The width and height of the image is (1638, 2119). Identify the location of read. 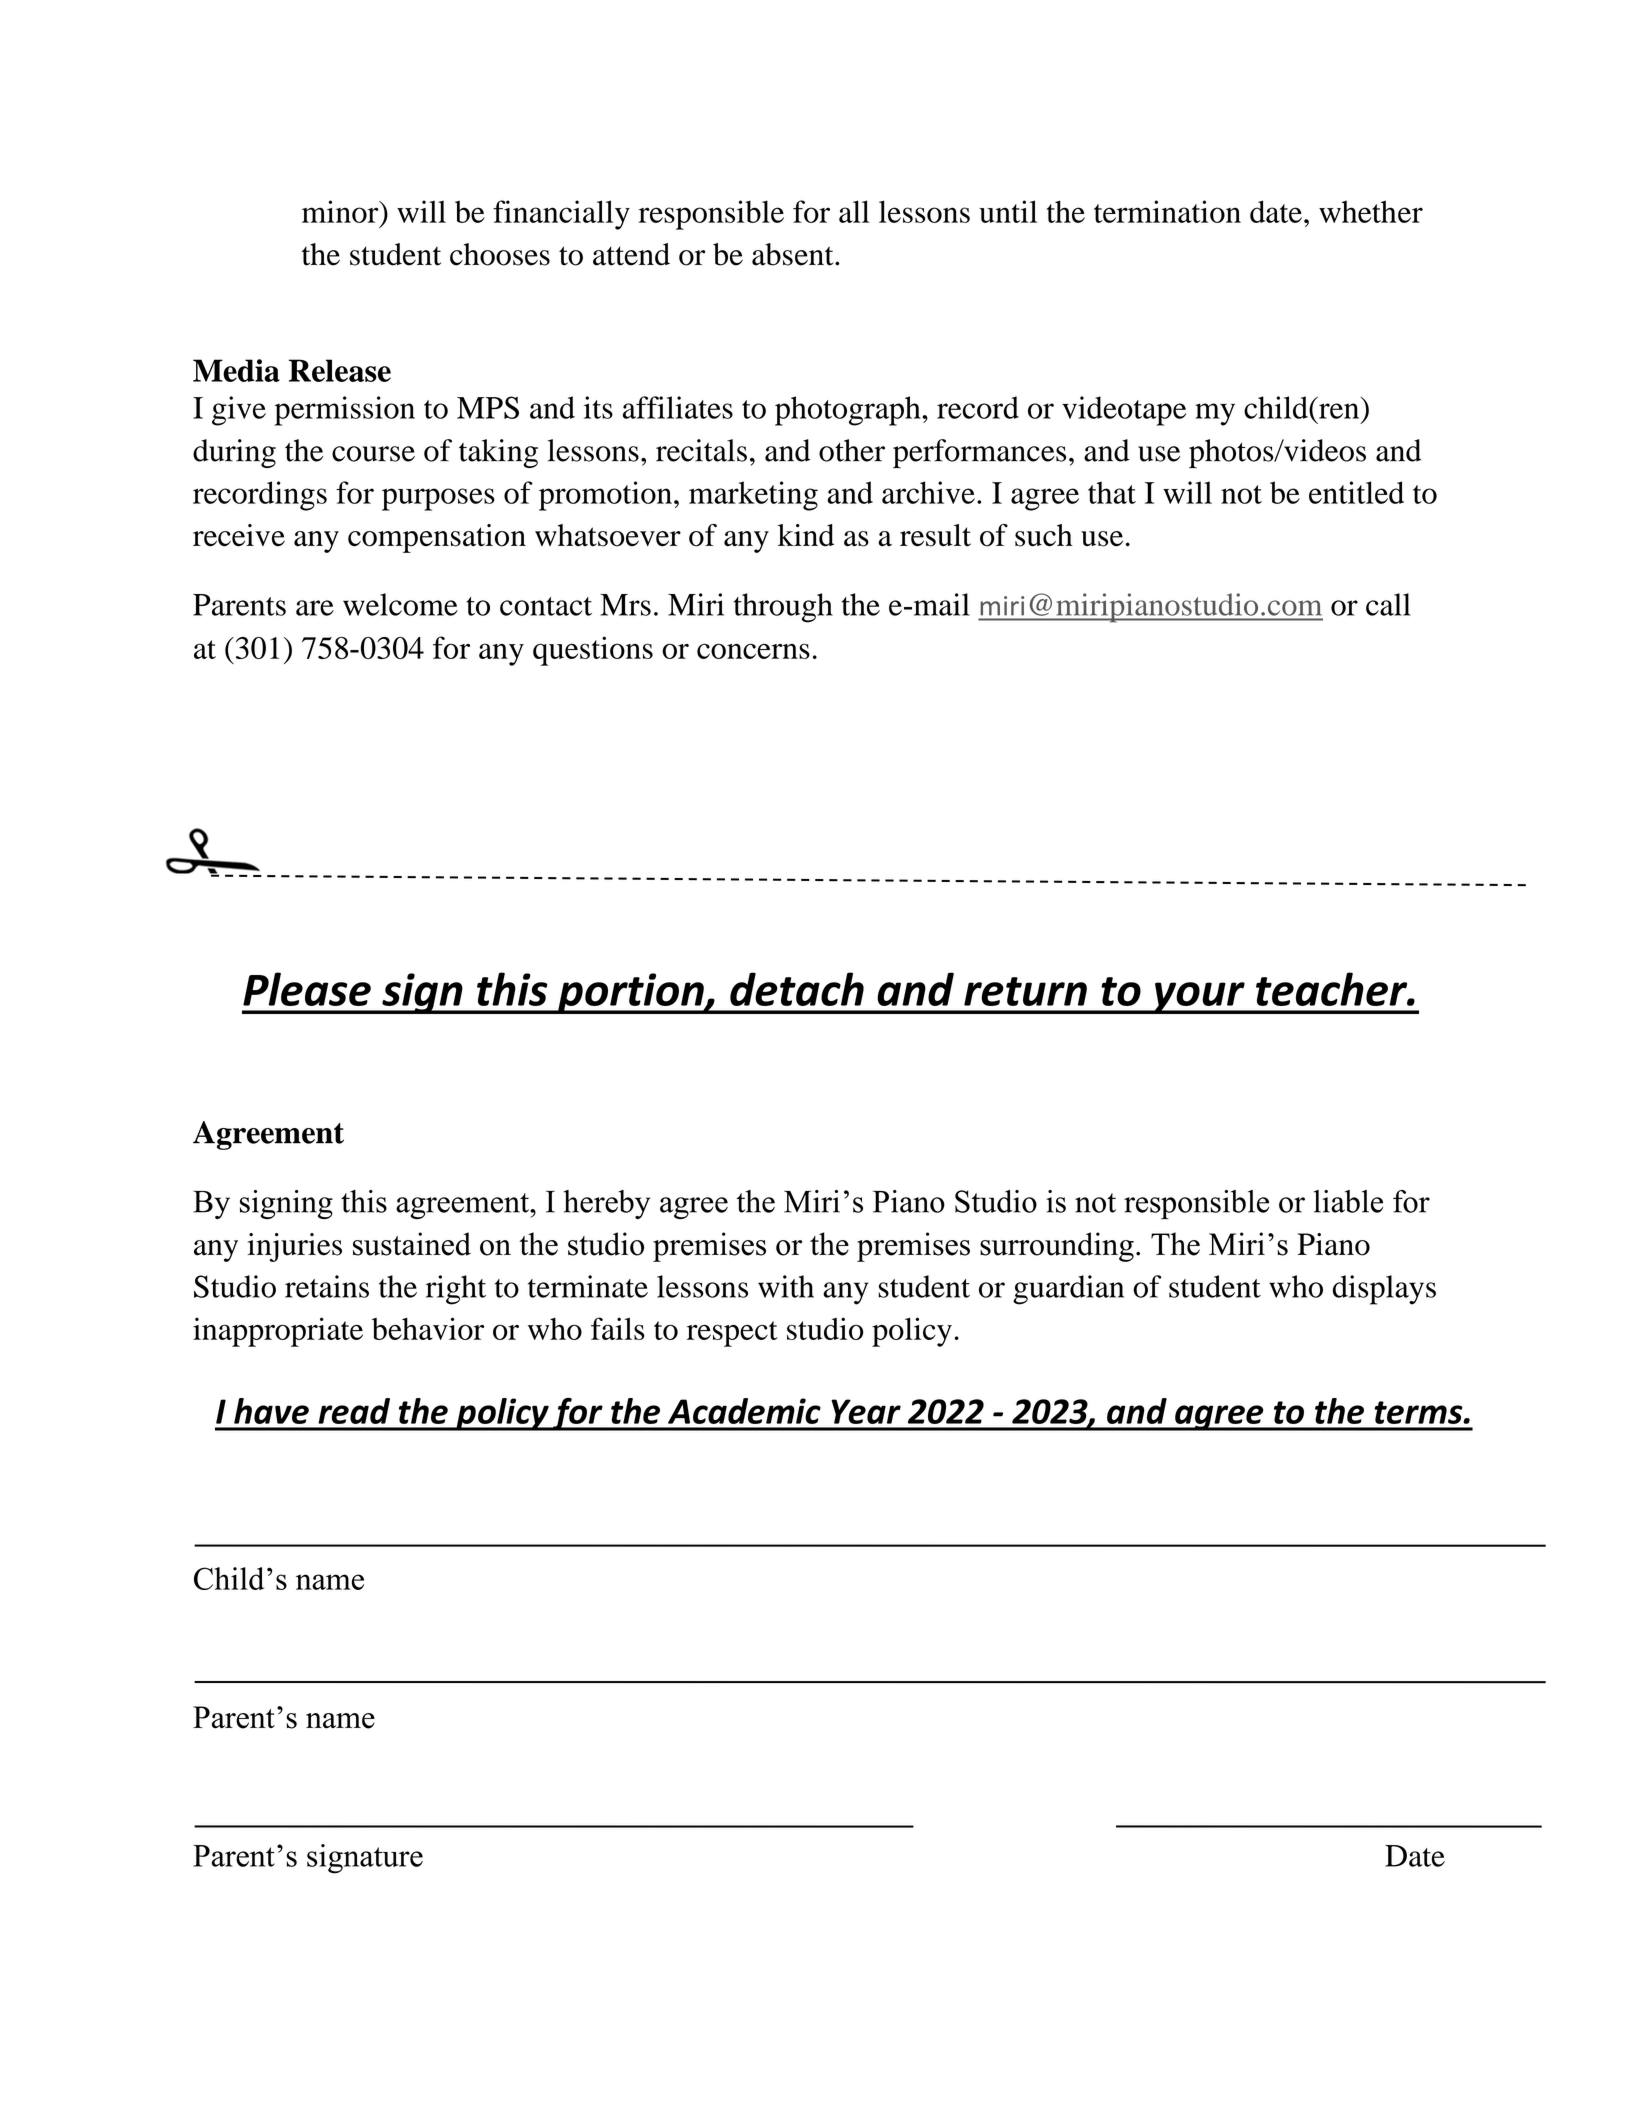
(354, 1411).
